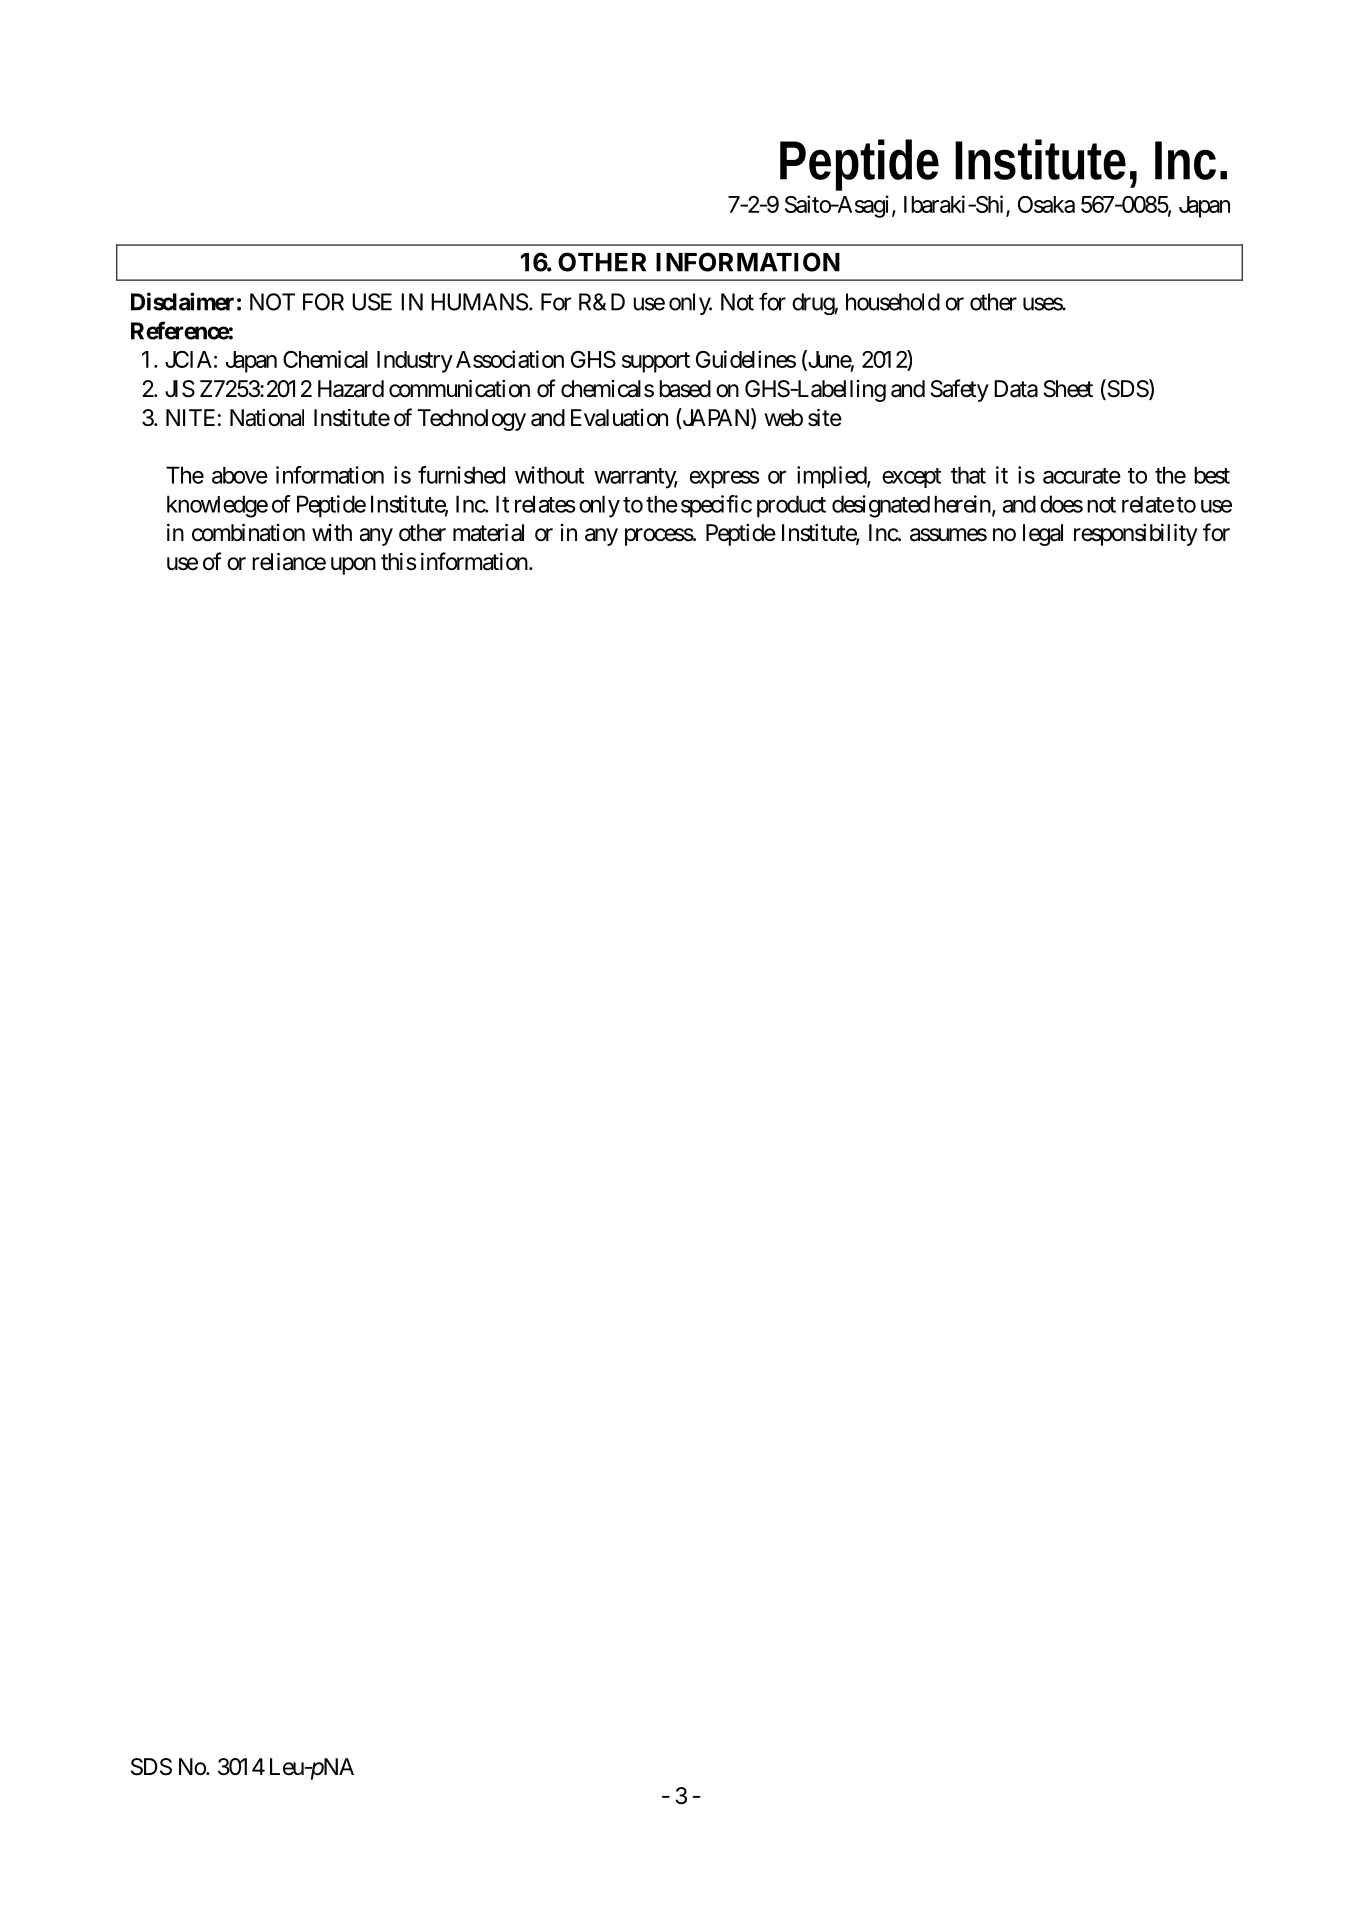 This image has width=1359, height=1923. I want to click on household, so click(893, 302).
